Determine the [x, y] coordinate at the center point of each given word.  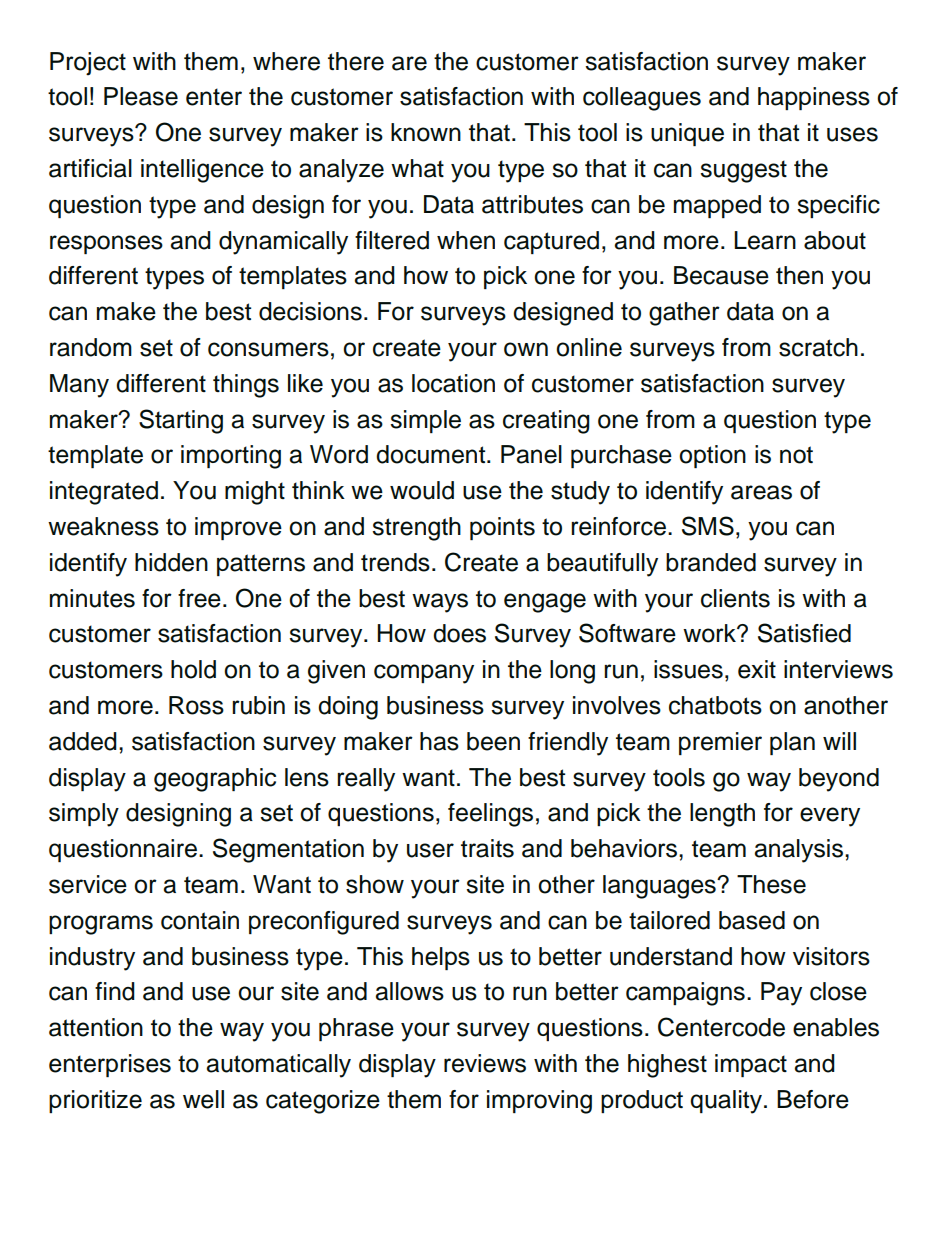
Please [141, 96]
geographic [215, 780]
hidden [171, 562]
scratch [818, 347]
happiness [814, 98]
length [722, 815]
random [91, 347]
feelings [490, 815]
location [453, 383]
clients [735, 598]
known [426, 132]
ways [440, 603]
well [203, 1099]
